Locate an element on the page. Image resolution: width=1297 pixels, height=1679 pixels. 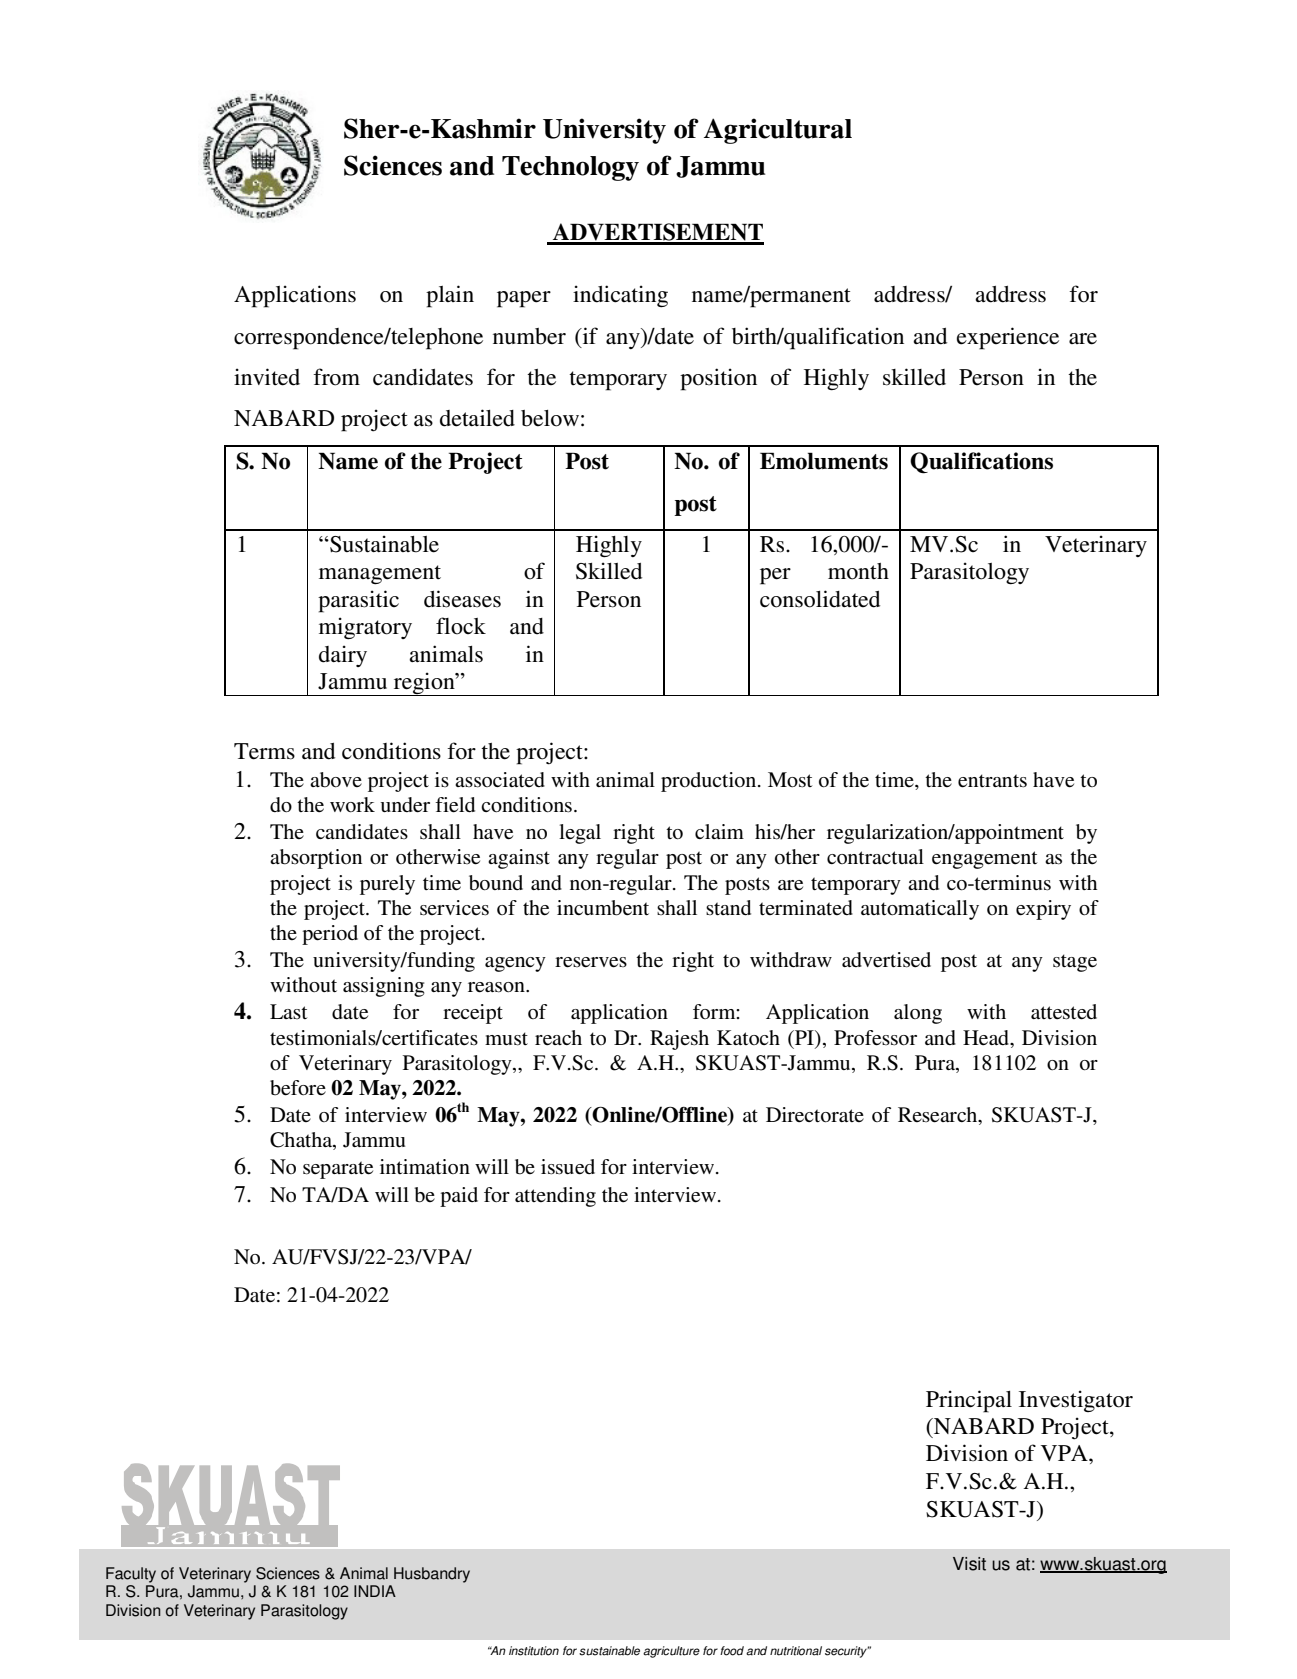
flock is located at coordinates (461, 626).
